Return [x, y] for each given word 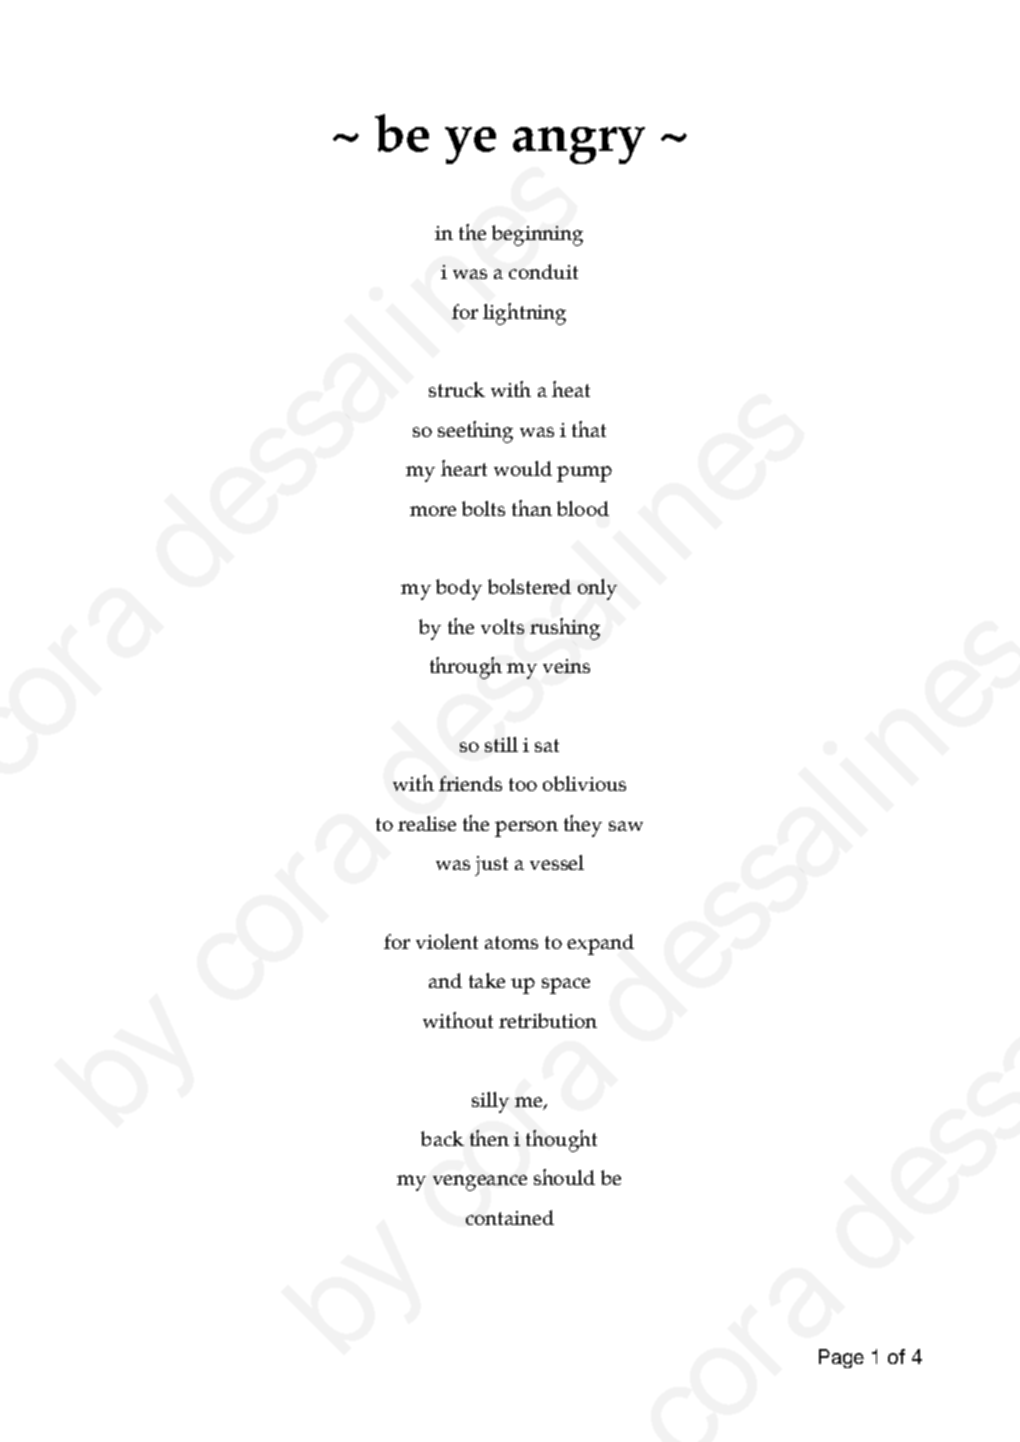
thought [561, 1141]
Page [841, 1358]
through [466, 668]
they [583, 826]
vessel [557, 862]
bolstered [529, 586]
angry [579, 145]
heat [571, 389]
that [589, 429]
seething [475, 432]
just [491, 866]
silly [490, 1102]
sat [547, 745]
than [532, 508]
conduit [543, 271]
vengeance [480, 1183]
